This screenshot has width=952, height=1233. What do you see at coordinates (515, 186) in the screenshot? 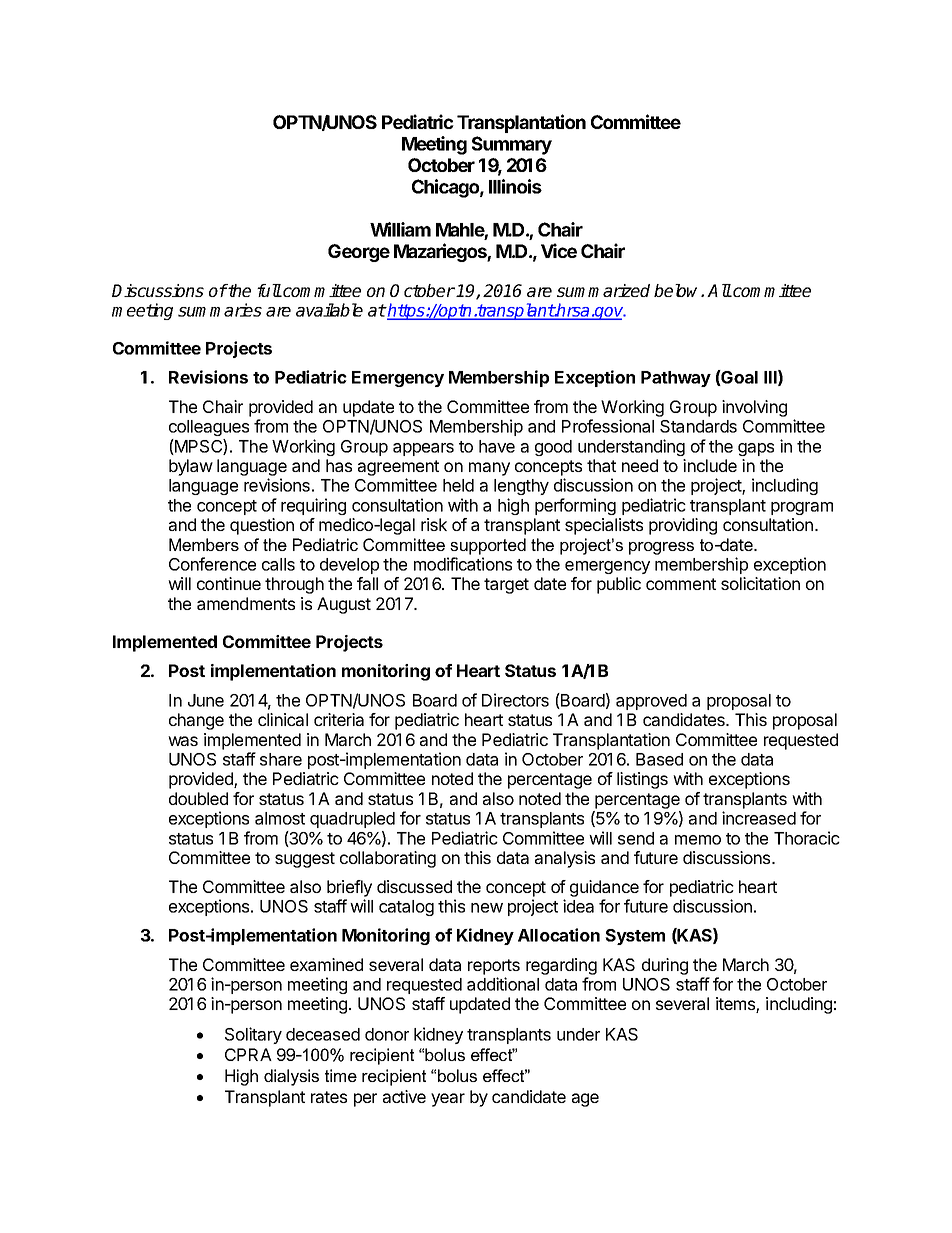
I see `Illinois` at bounding box center [515, 186].
